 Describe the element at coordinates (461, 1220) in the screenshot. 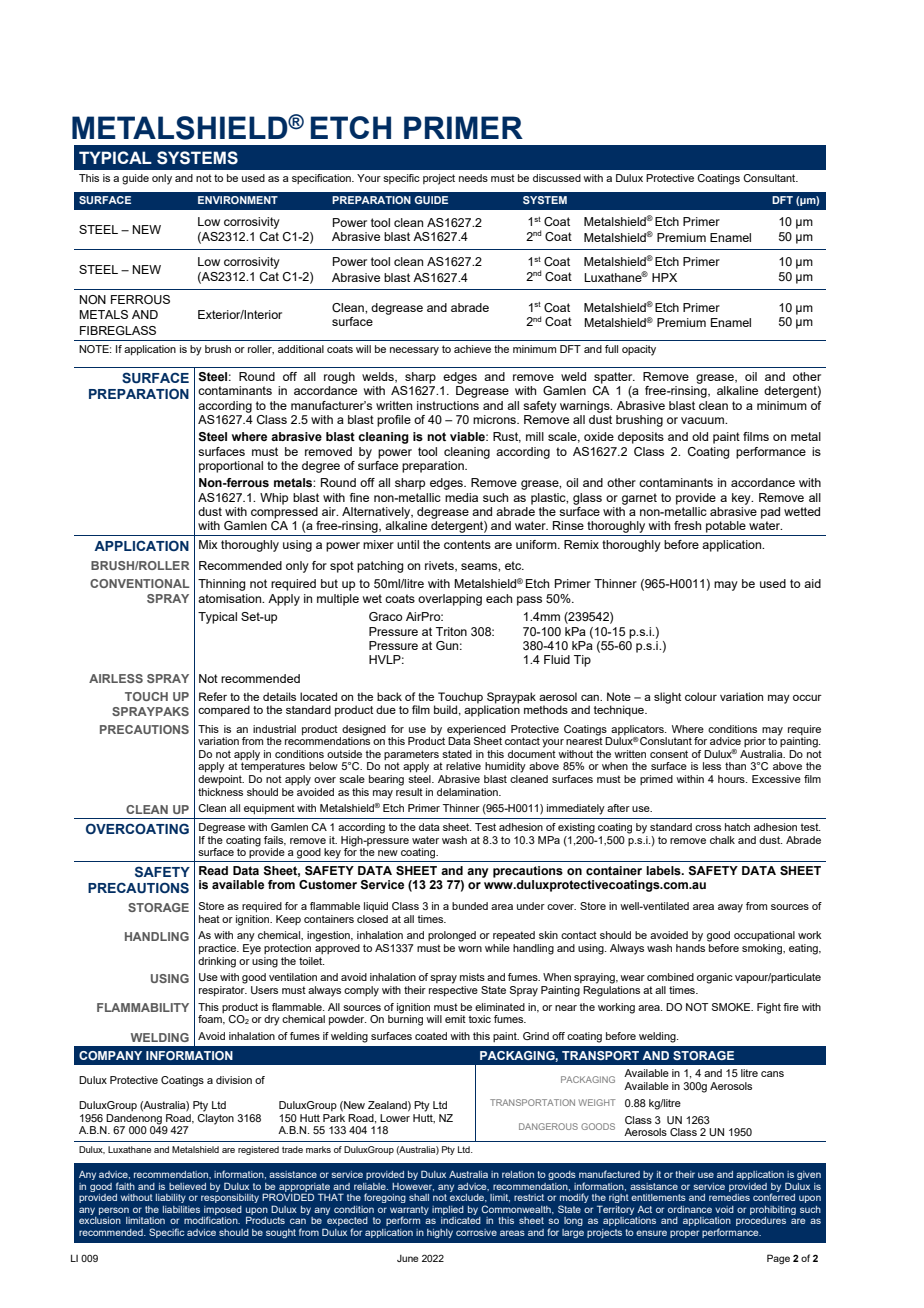

I see `indicated` at that location.
